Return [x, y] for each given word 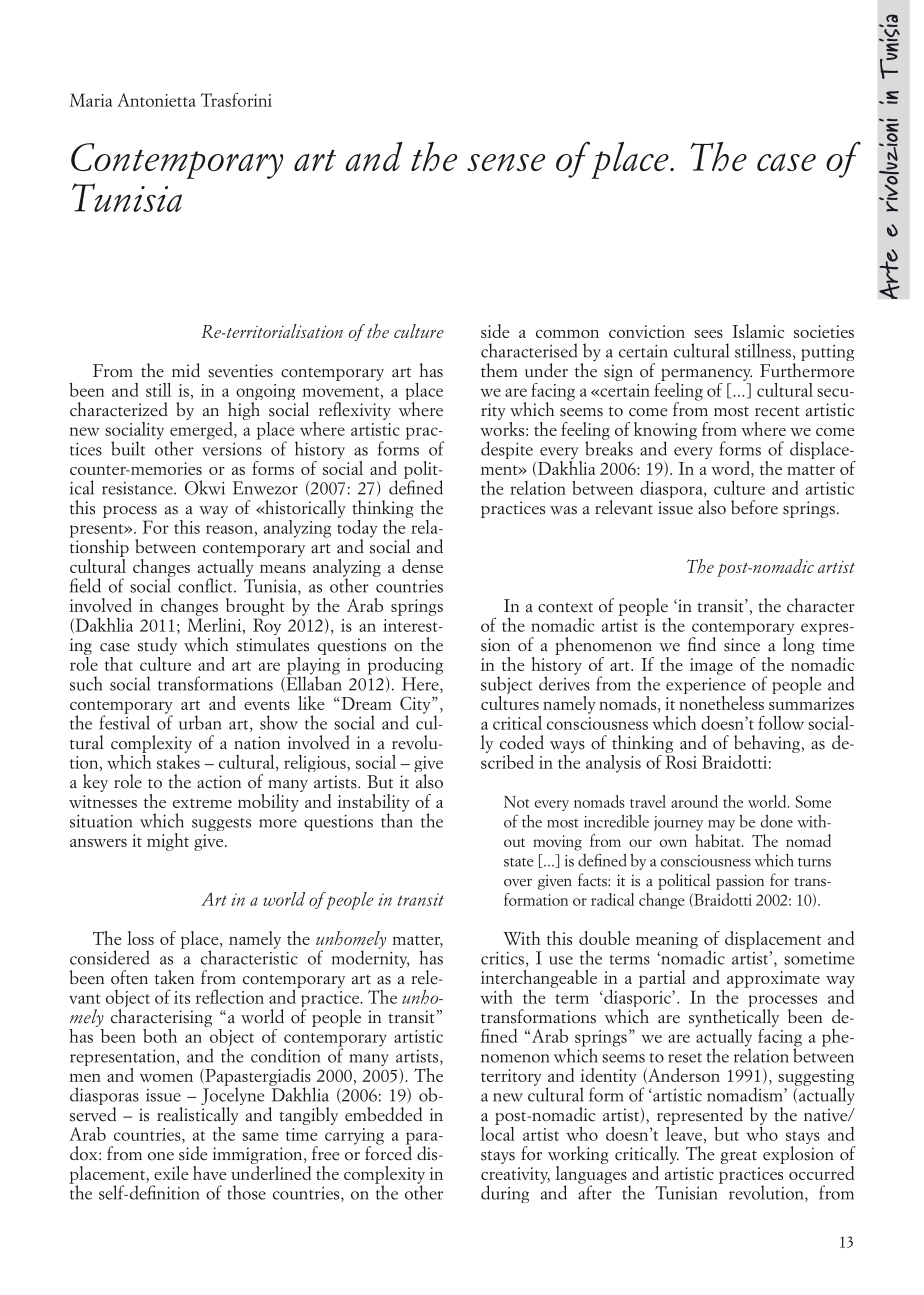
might [168, 842]
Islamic [758, 331]
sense [506, 162]
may [721, 825]
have [210, 1173]
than [397, 819]
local [497, 1132]
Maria [91, 100]
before [754, 507]
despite [507, 450]
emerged [202, 430]
